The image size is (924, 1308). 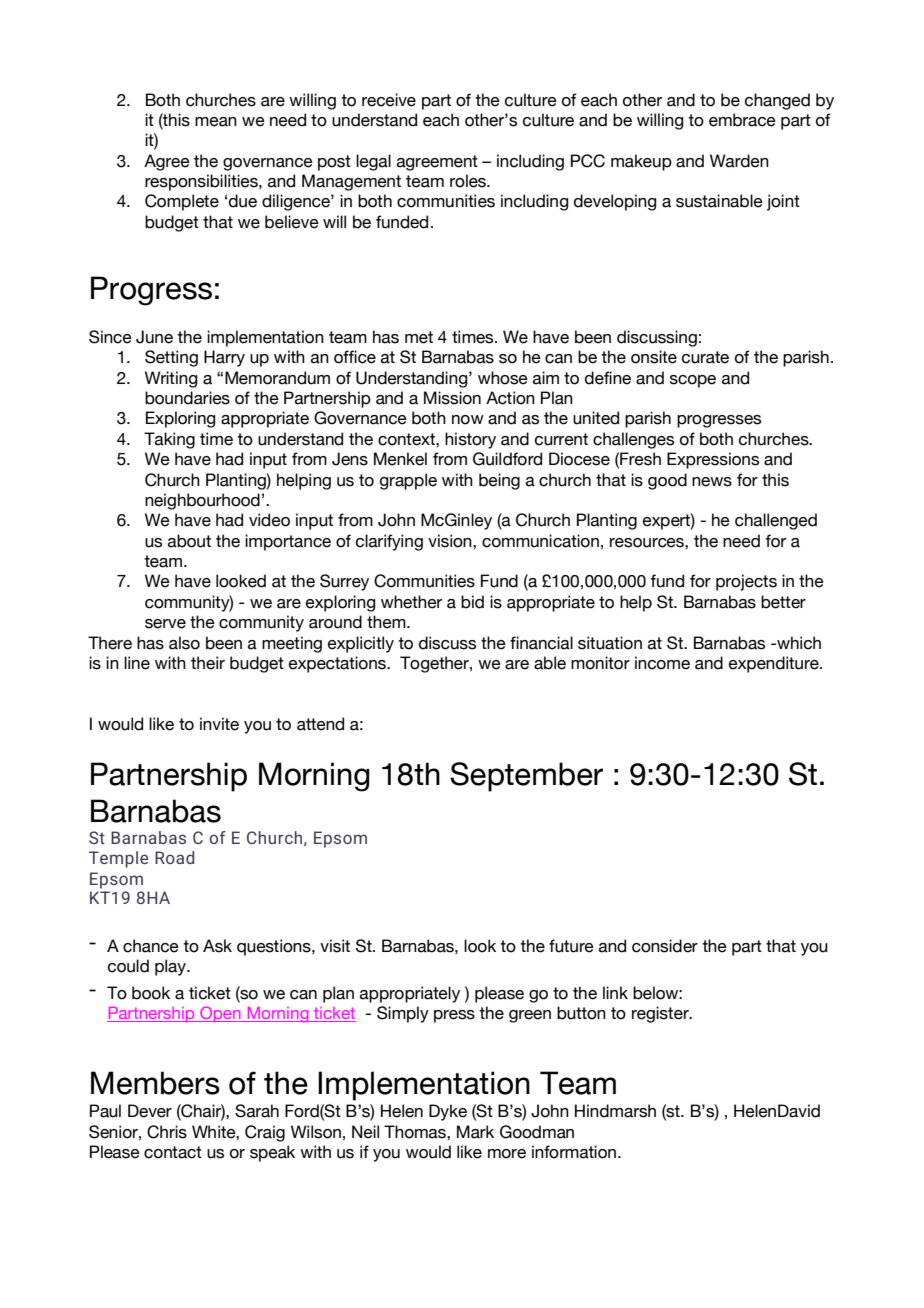 I want to click on embrace, so click(x=742, y=120).
